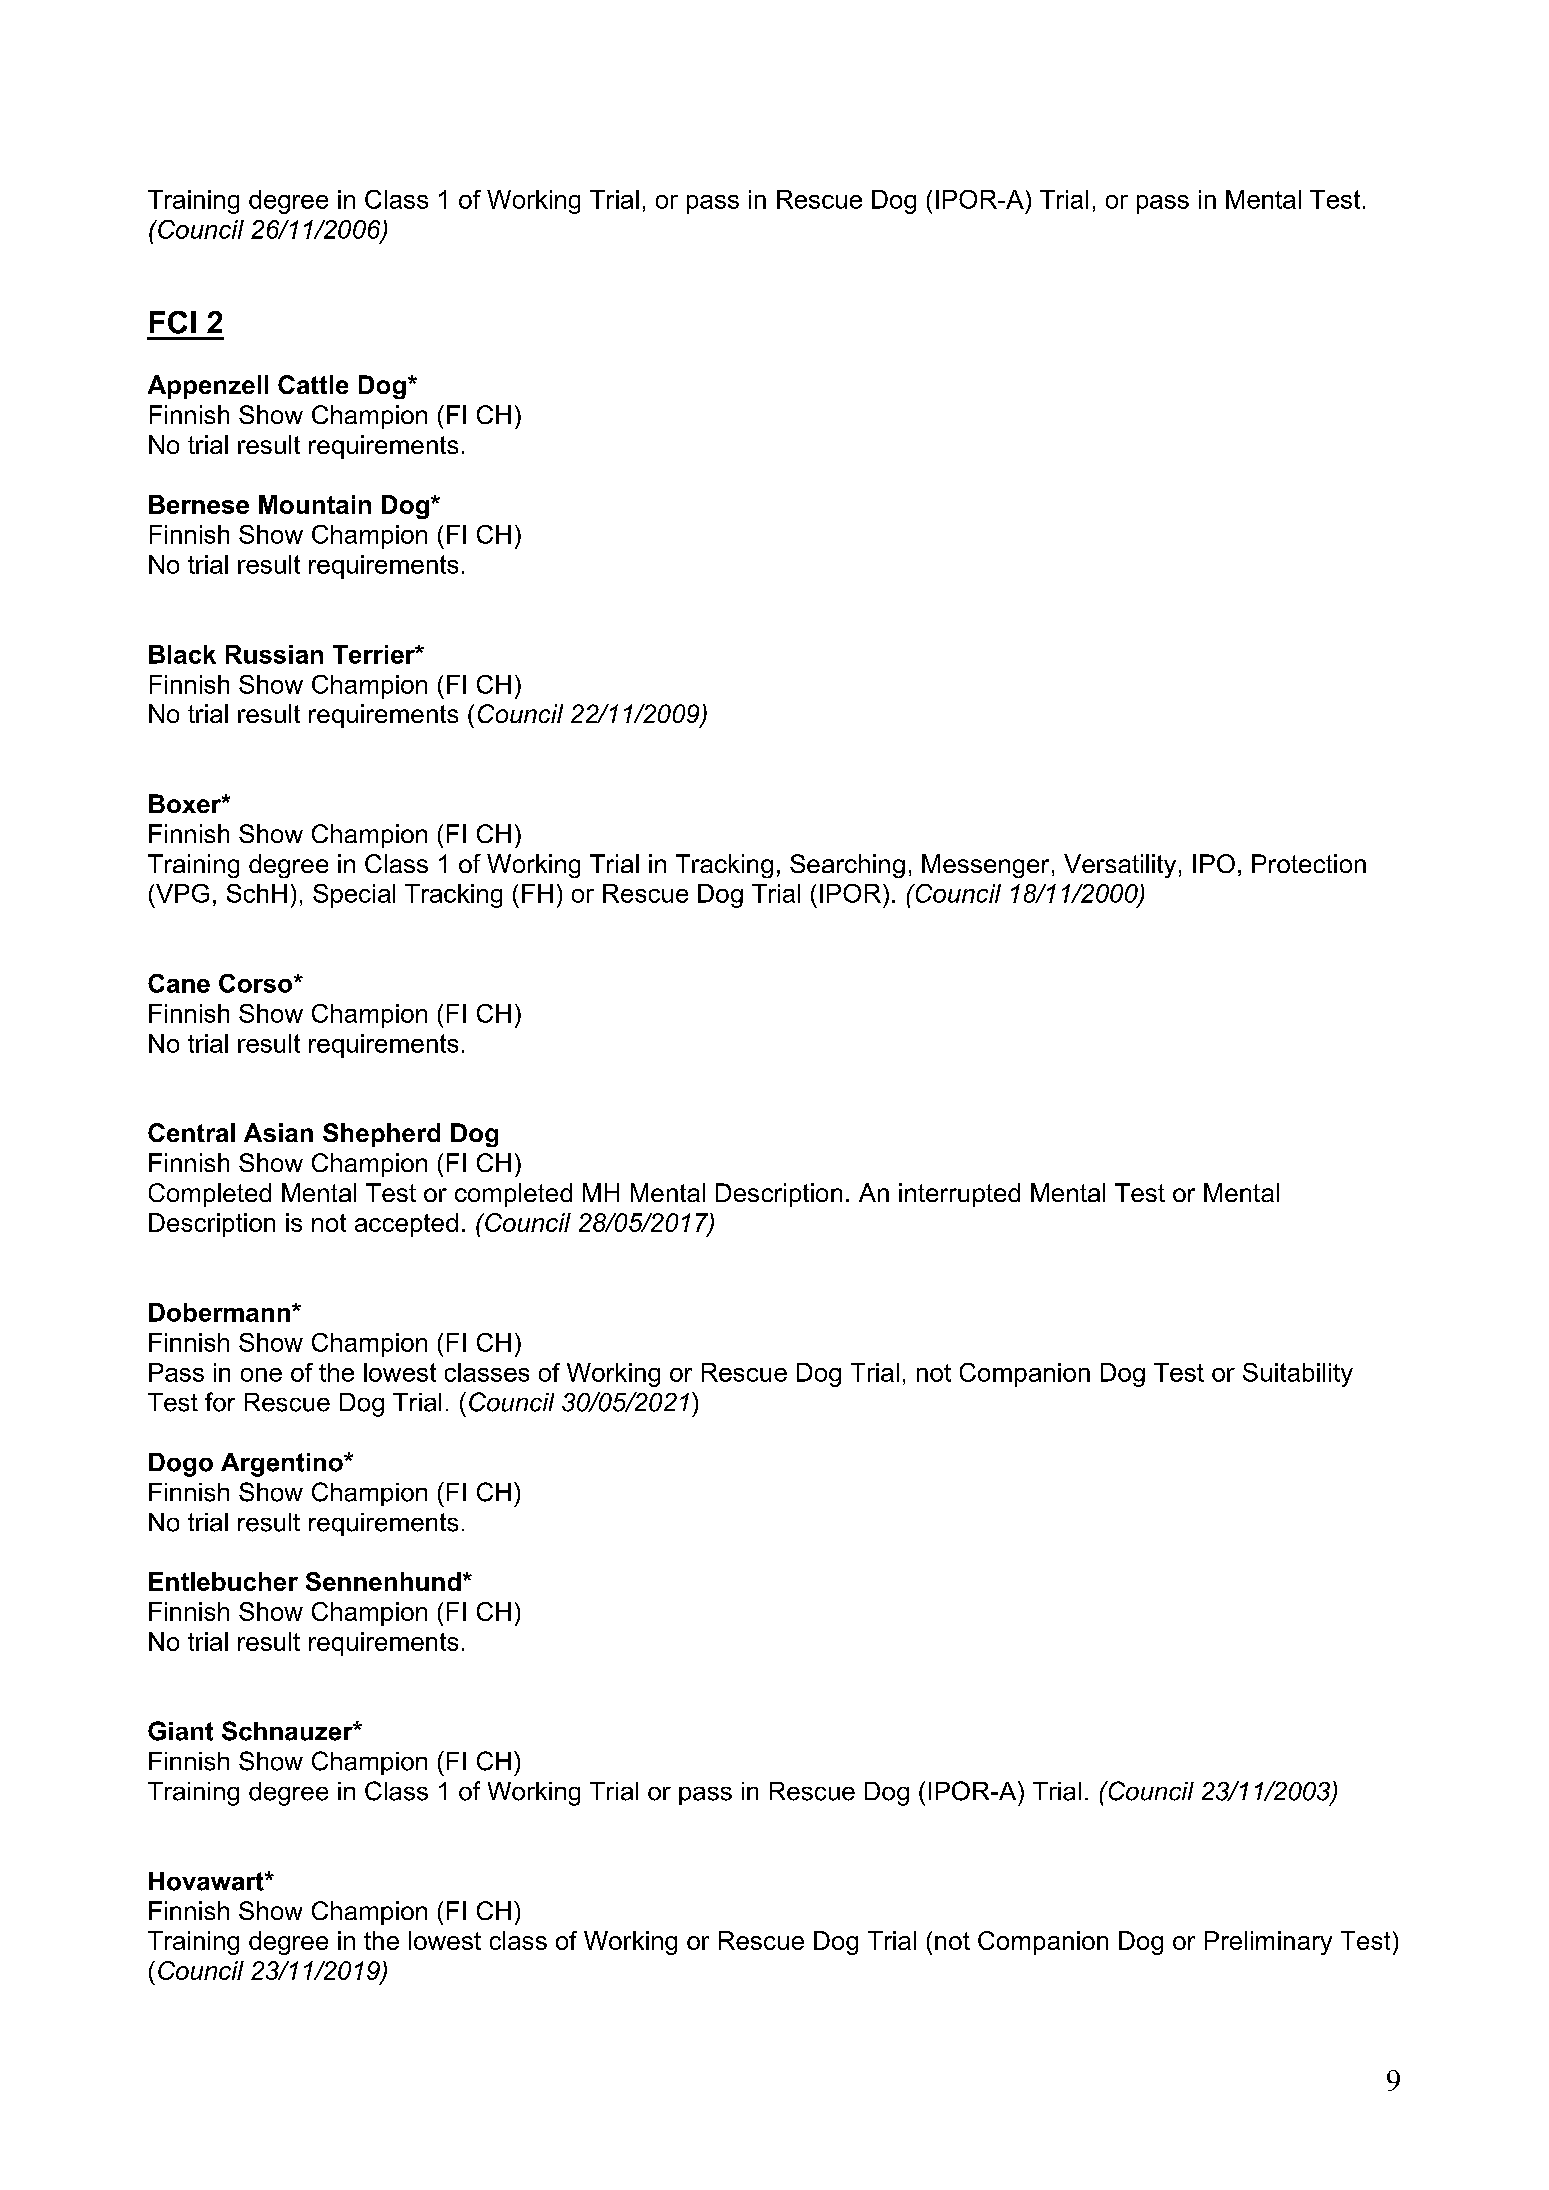 Image resolution: width=1549 pixels, height=2190 pixels. What do you see at coordinates (278, 1132) in the image?
I see `Asian` at bounding box center [278, 1132].
